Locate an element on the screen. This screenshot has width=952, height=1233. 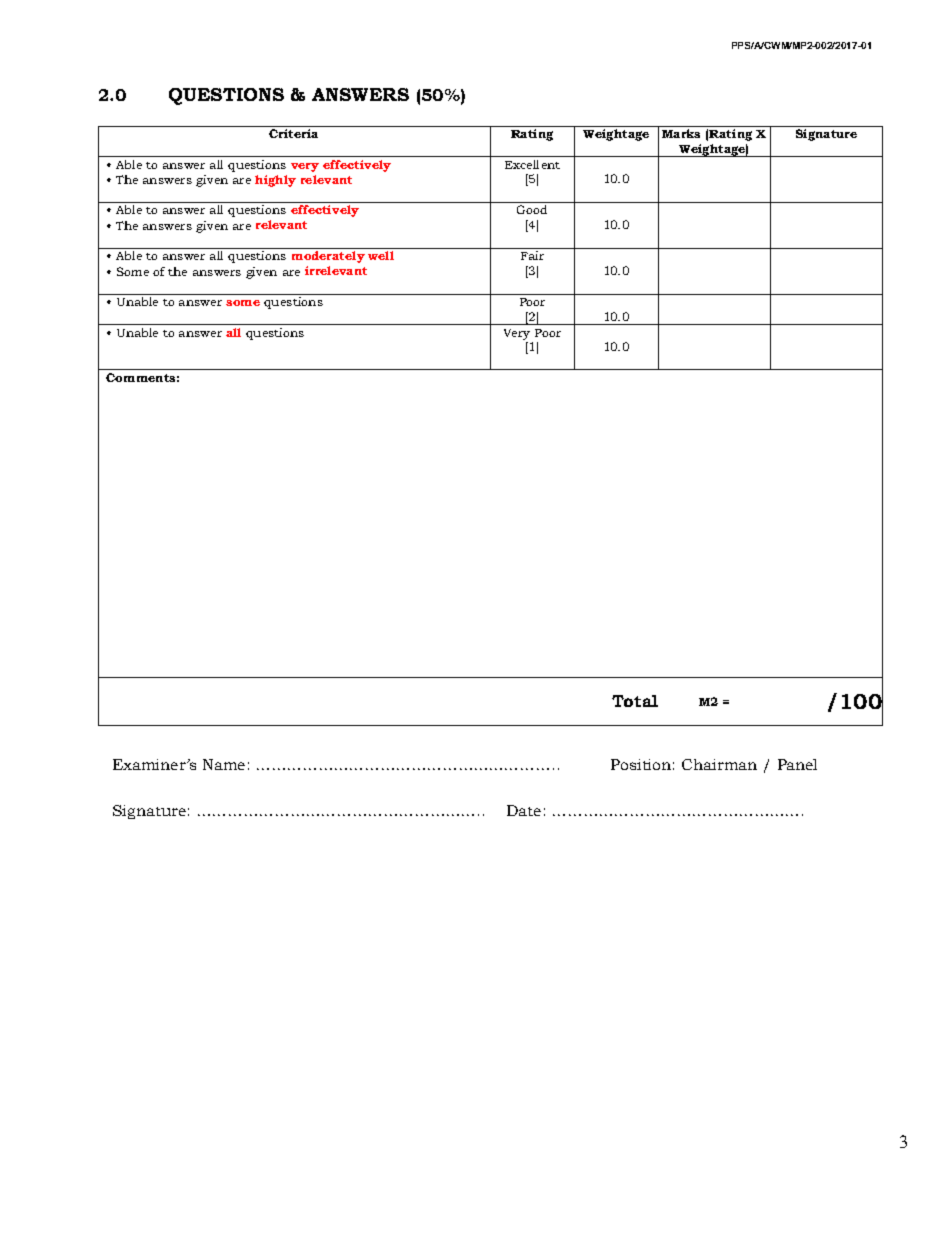
Excellent is located at coordinates (532, 164).
